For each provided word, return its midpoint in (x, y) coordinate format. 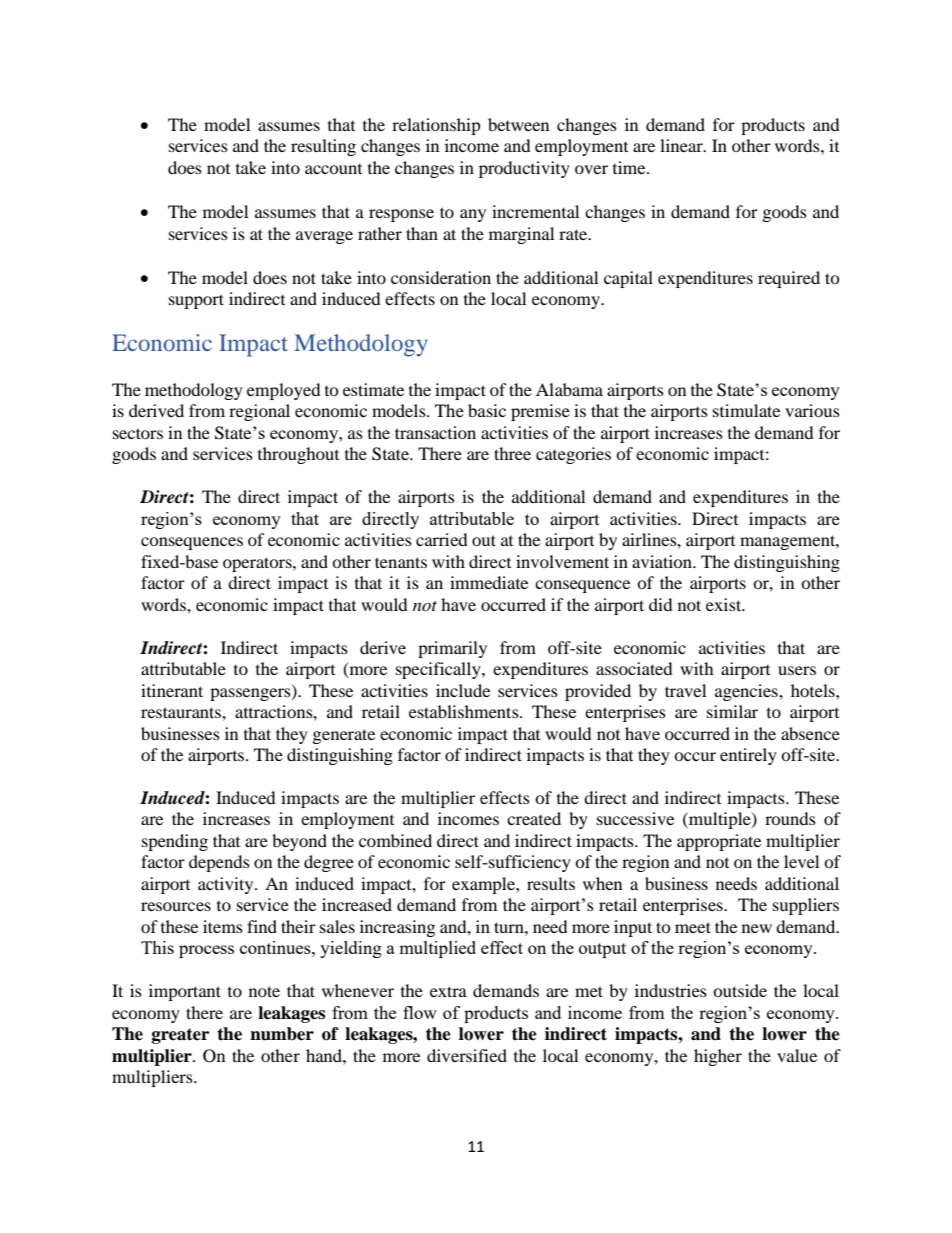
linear (682, 145)
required (789, 279)
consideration (441, 277)
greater (180, 1036)
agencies (747, 692)
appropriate (719, 842)
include (463, 690)
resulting (323, 147)
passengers (251, 694)
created (534, 818)
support (196, 301)
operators (258, 564)
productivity (524, 169)
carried (442, 539)
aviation (663, 561)
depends (219, 863)
